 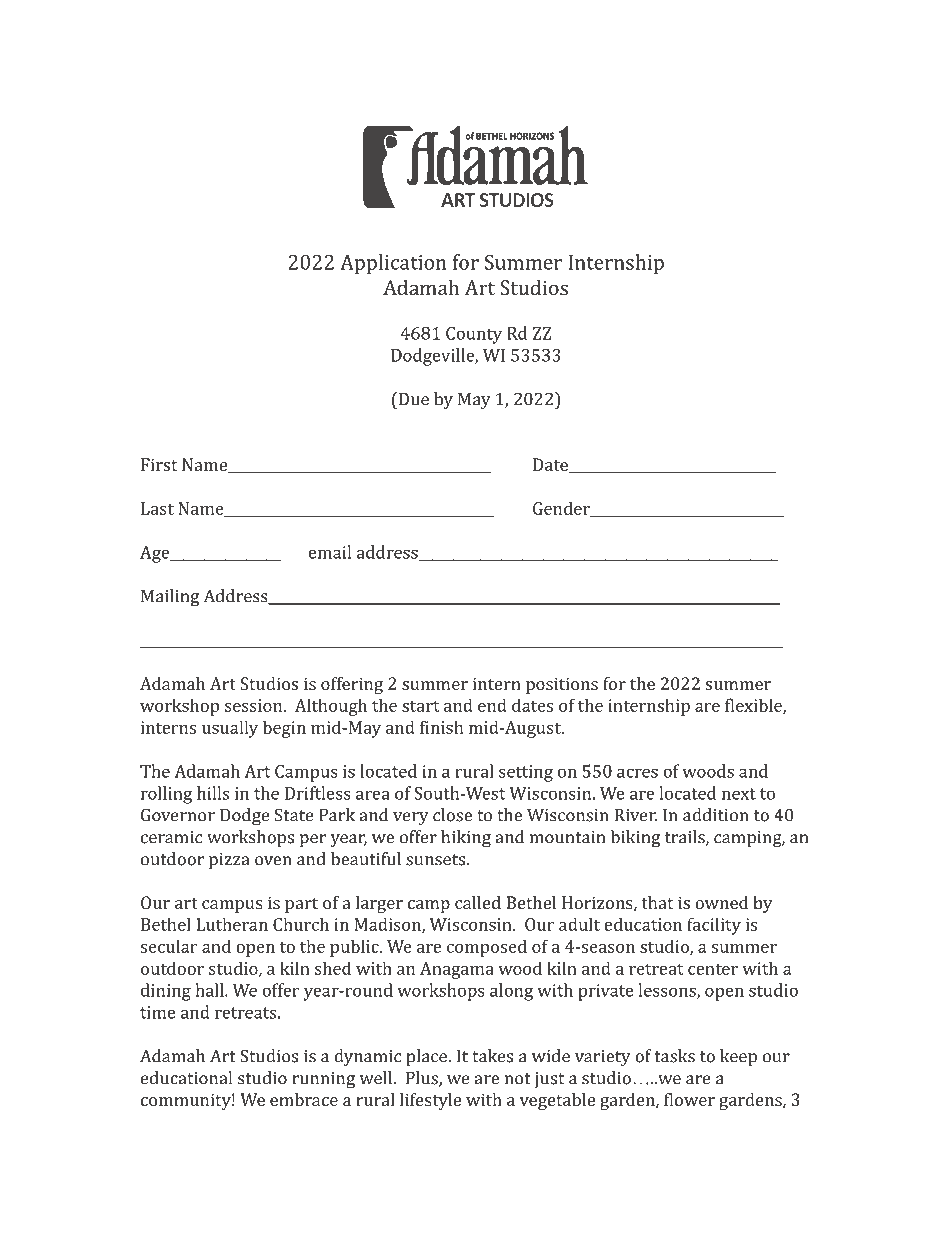 What do you see at coordinates (423, 1079) in the screenshot?
I see `Plus` at bounding box center [423, 1079].
